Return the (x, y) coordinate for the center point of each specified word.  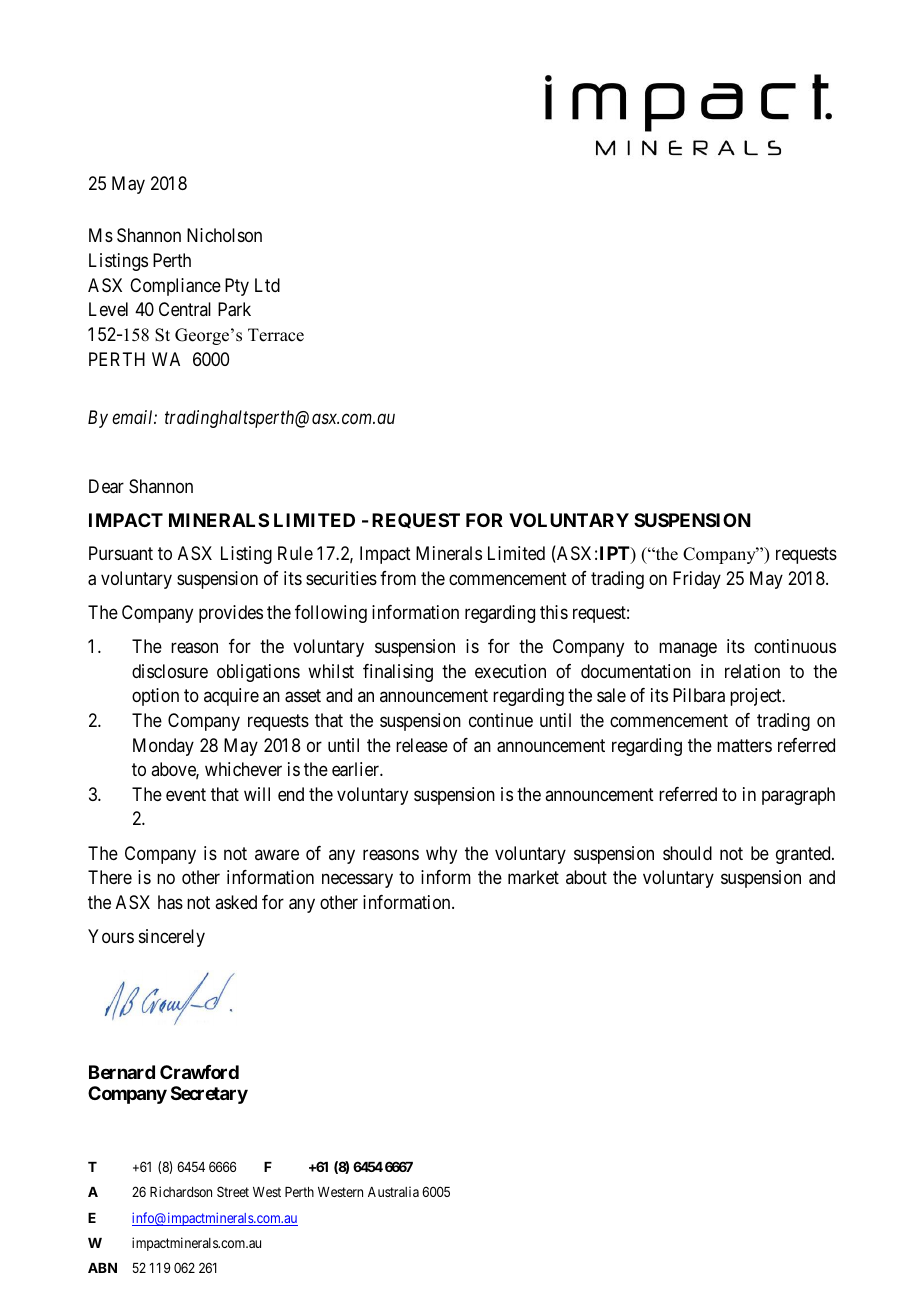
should (687, 853)
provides (231, 614)
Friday (697, 580)
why (441, 855)
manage (688, 649)
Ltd (267, 285)
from (398, 578)
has (170, 902)
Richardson (181, 1191)
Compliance (175, 287)
